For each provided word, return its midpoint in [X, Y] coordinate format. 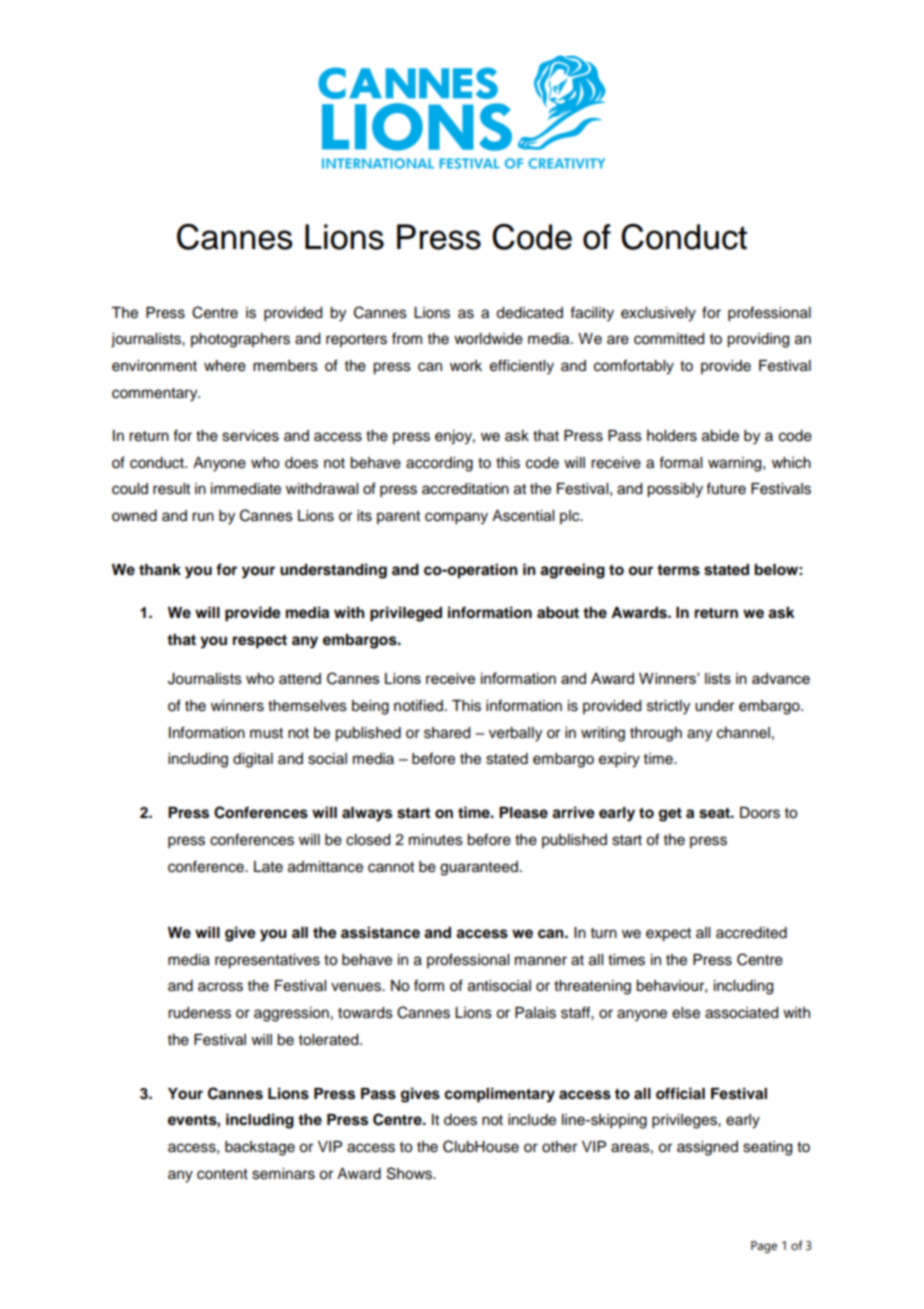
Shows [410, 1173]
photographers [240, 340]
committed [669, 339]
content [222, 1174]
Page [764, 1247]
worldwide [488, 339]
